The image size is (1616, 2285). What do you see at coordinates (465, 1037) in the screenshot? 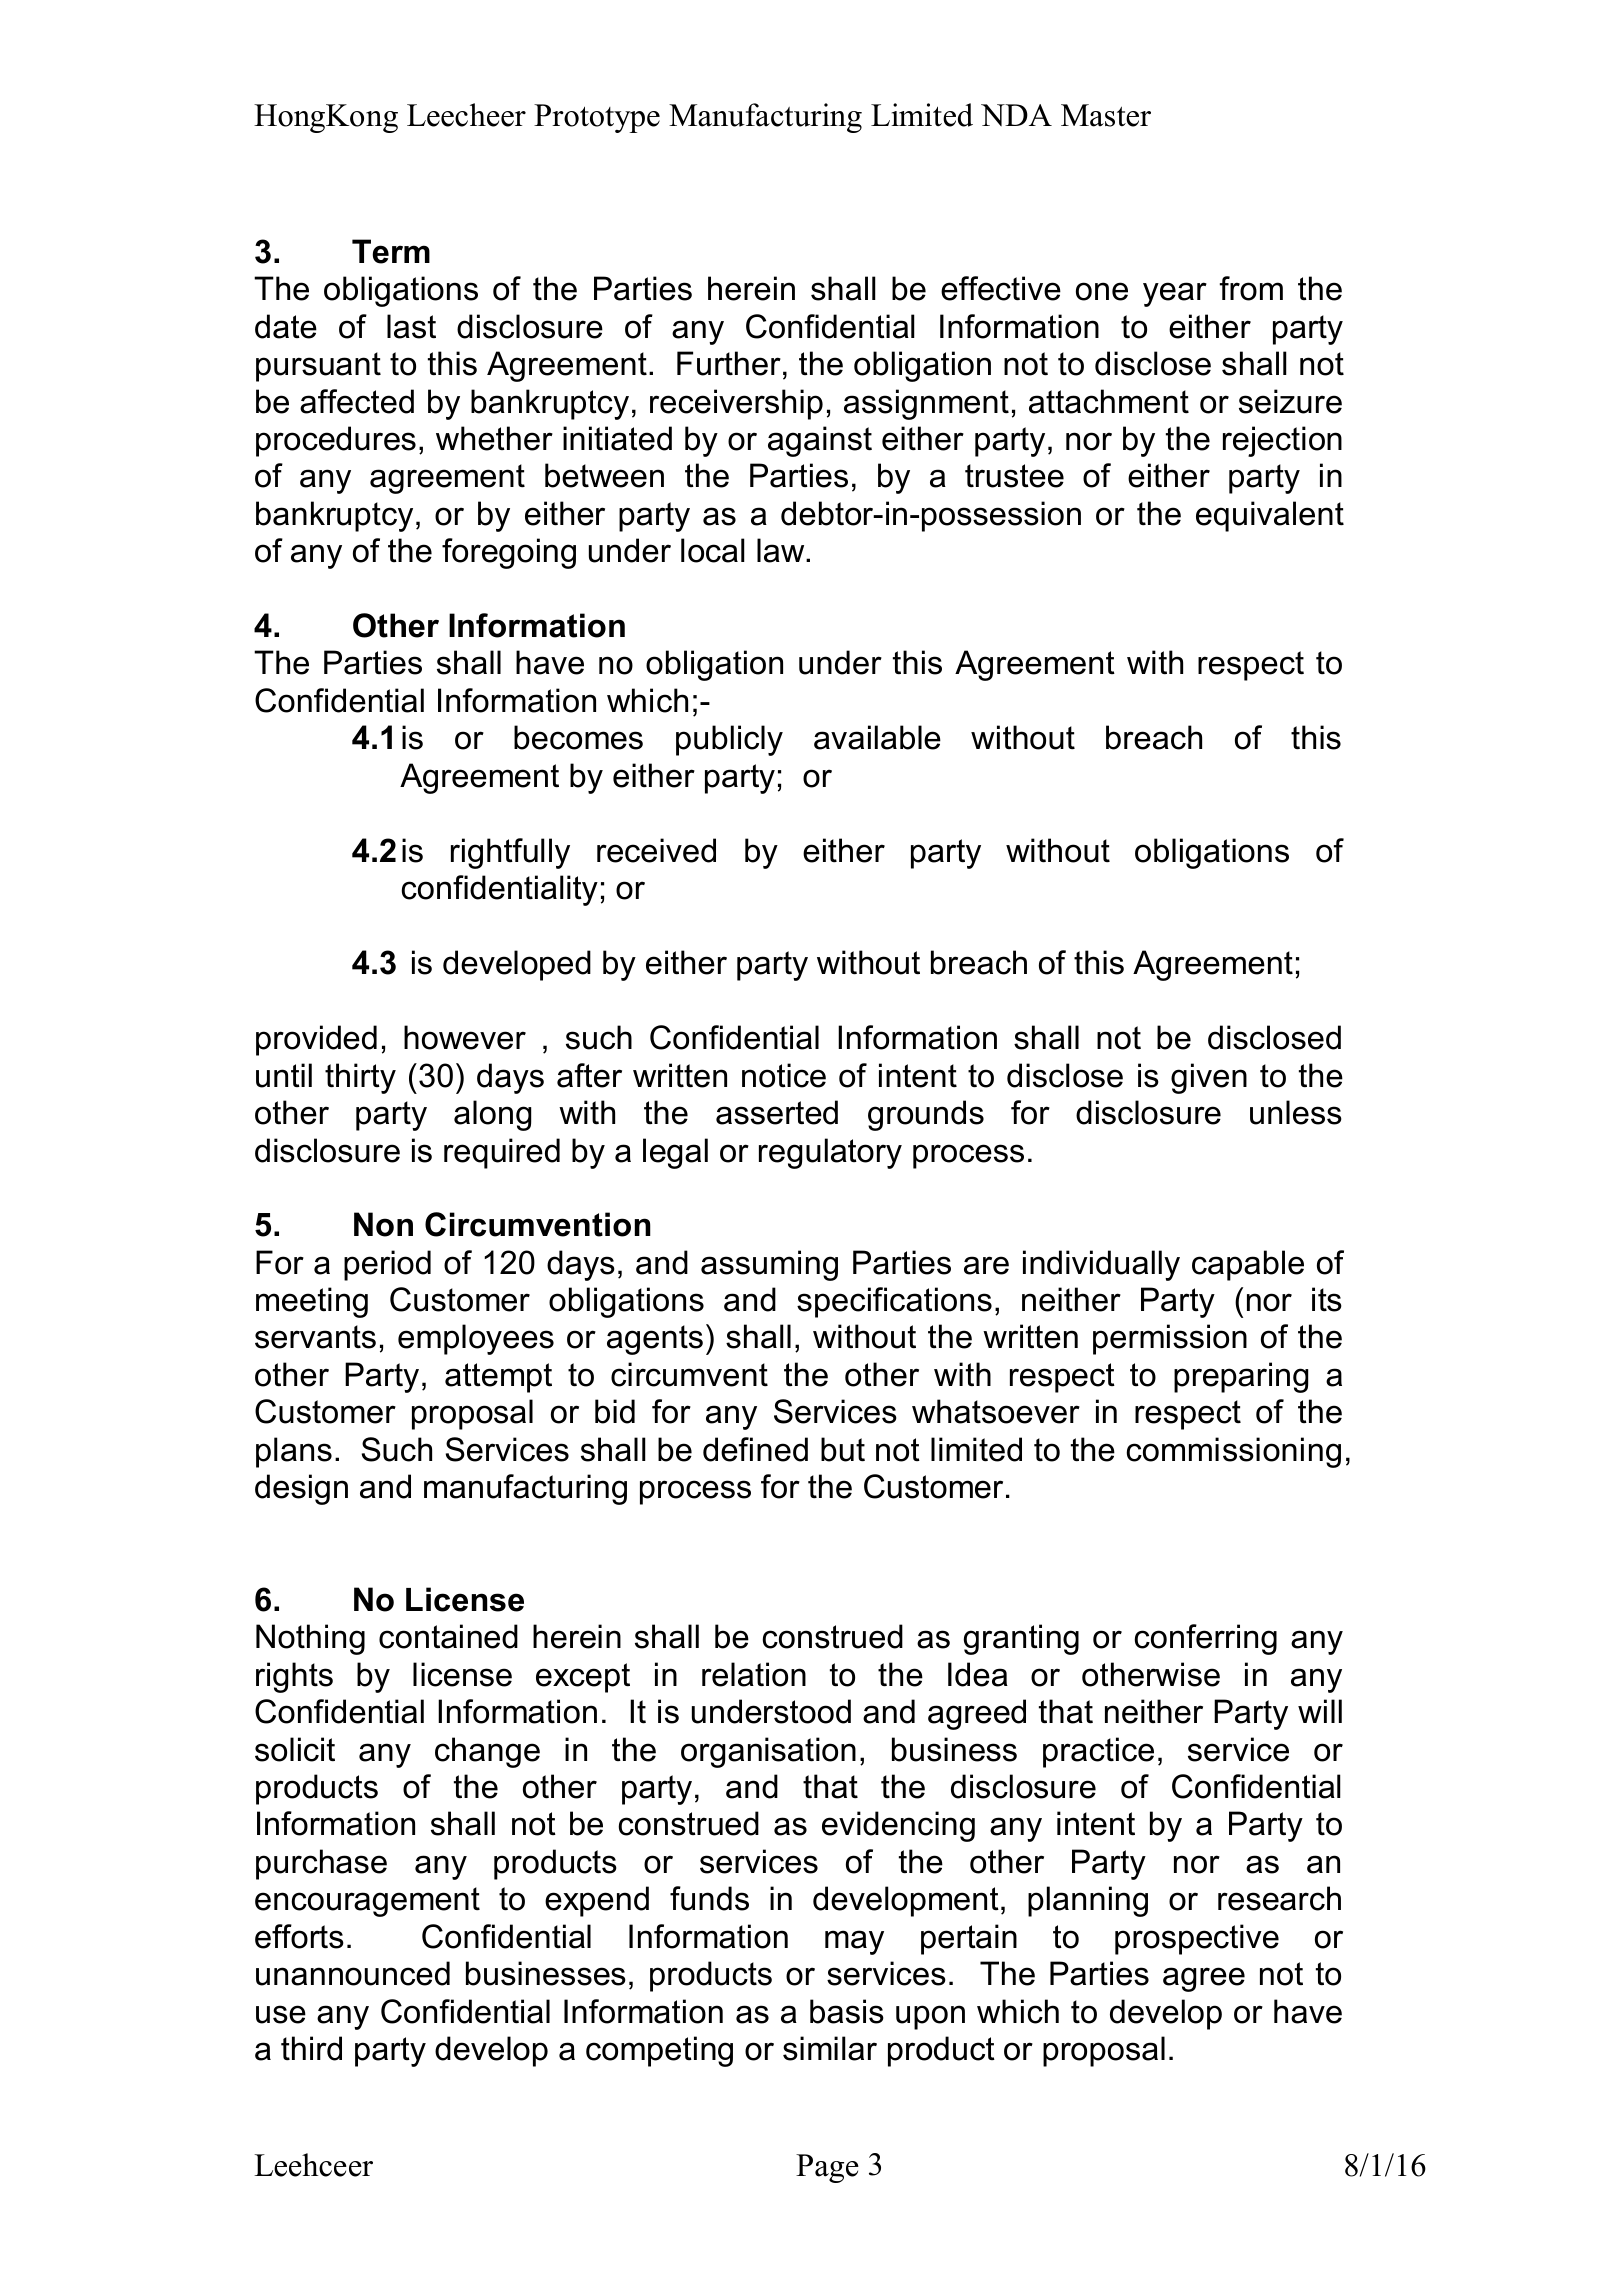
I see `however` at bounding box center [465, 1037].
